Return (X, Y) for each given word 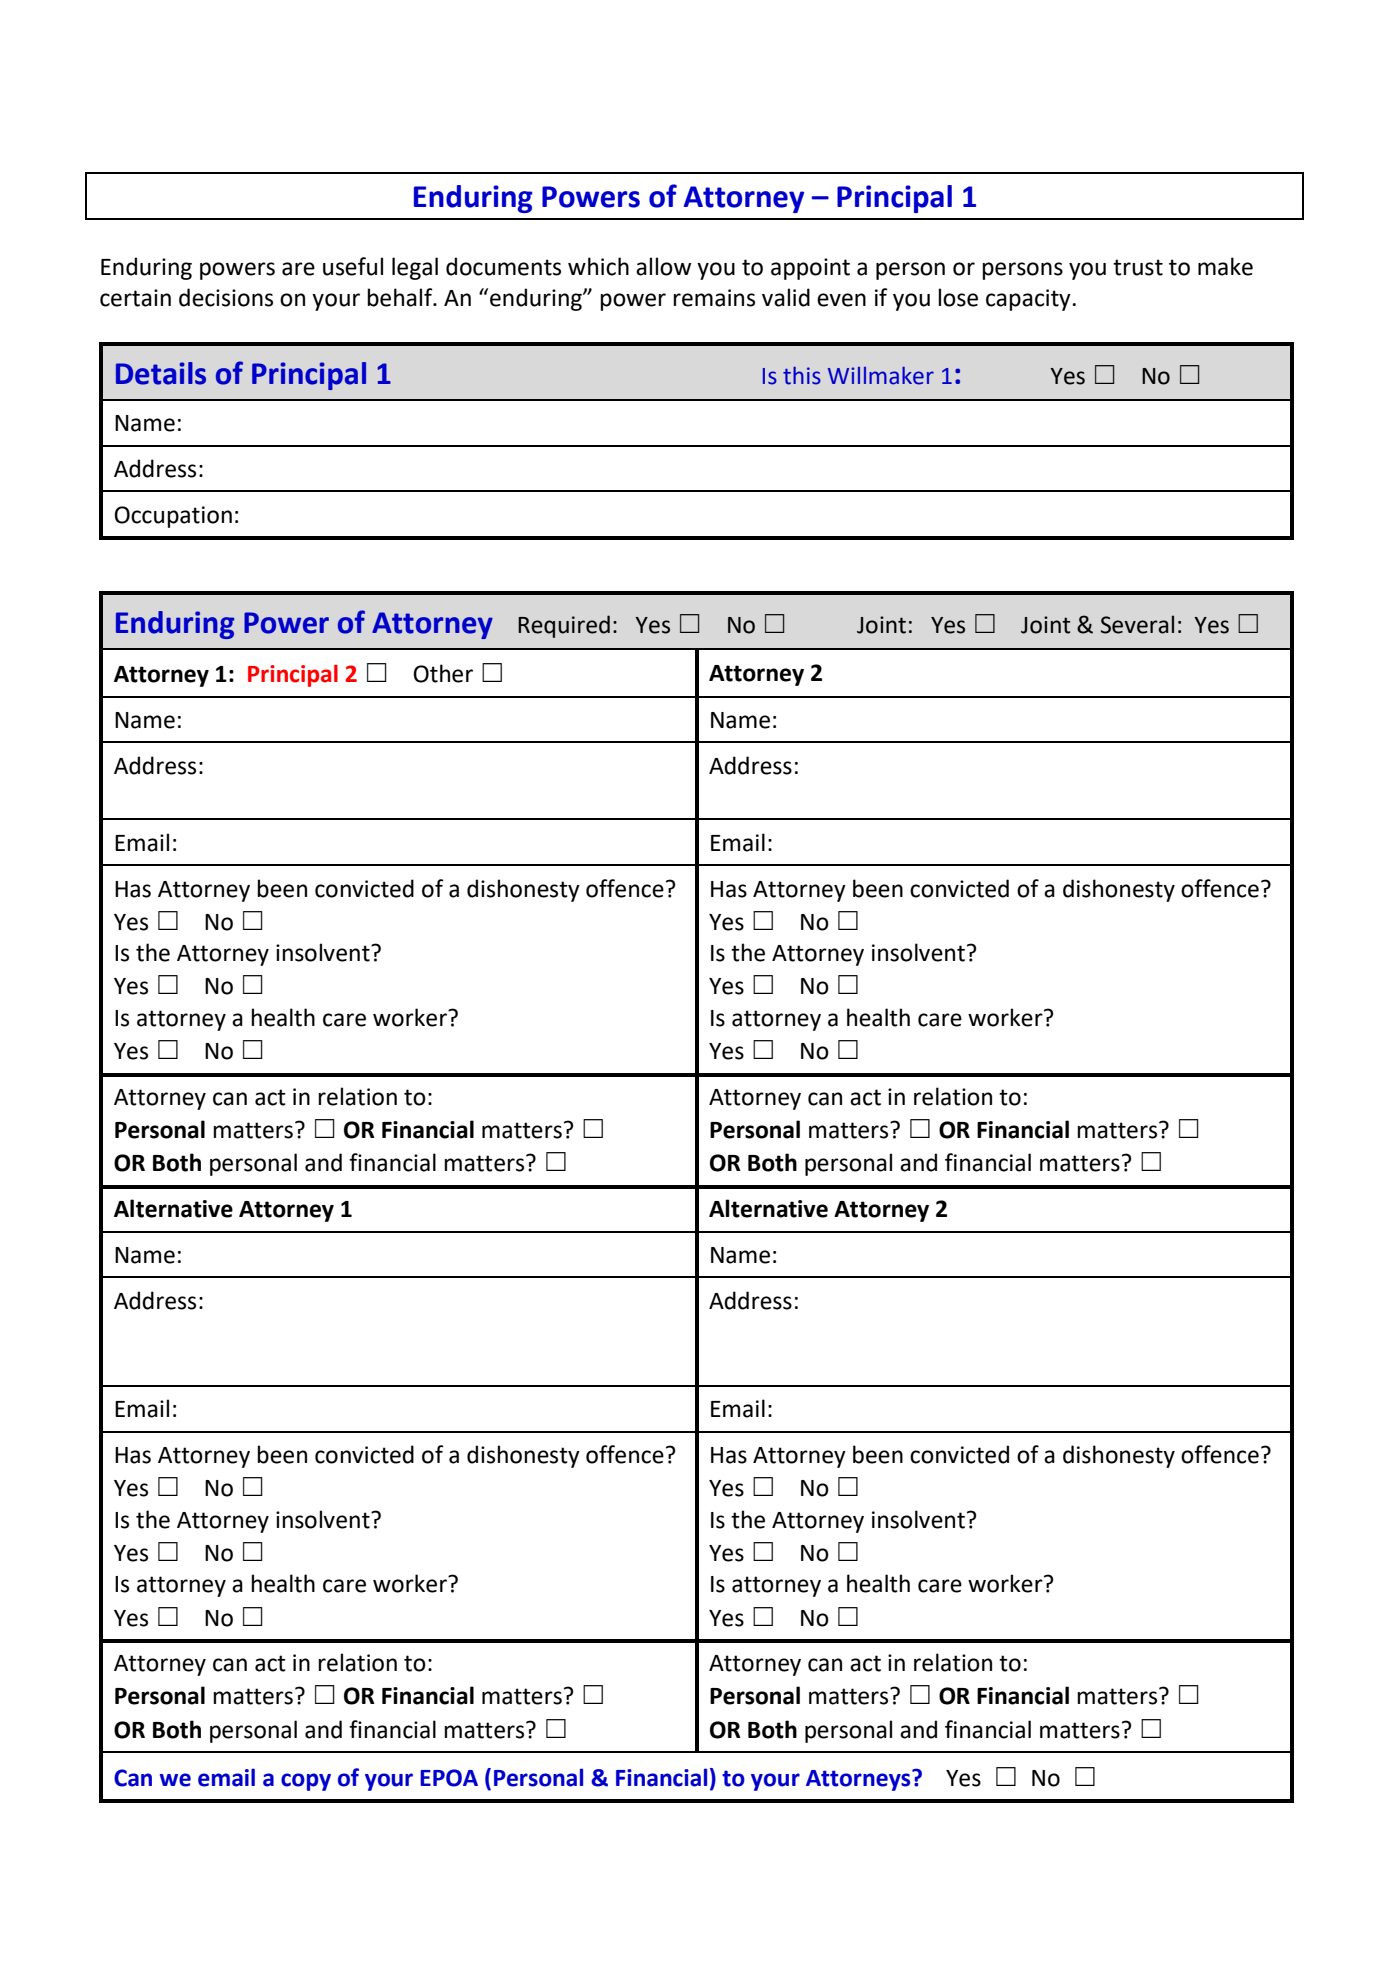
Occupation (173, 517)
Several (1137, 624)
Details (161, 373)
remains (714, 298)
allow (663, 266)
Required (564, 626)
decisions (226, 297)
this (802, 376)
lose (958, 297)
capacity (1029, 300)
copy (306, 1782)
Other (443, 673)
